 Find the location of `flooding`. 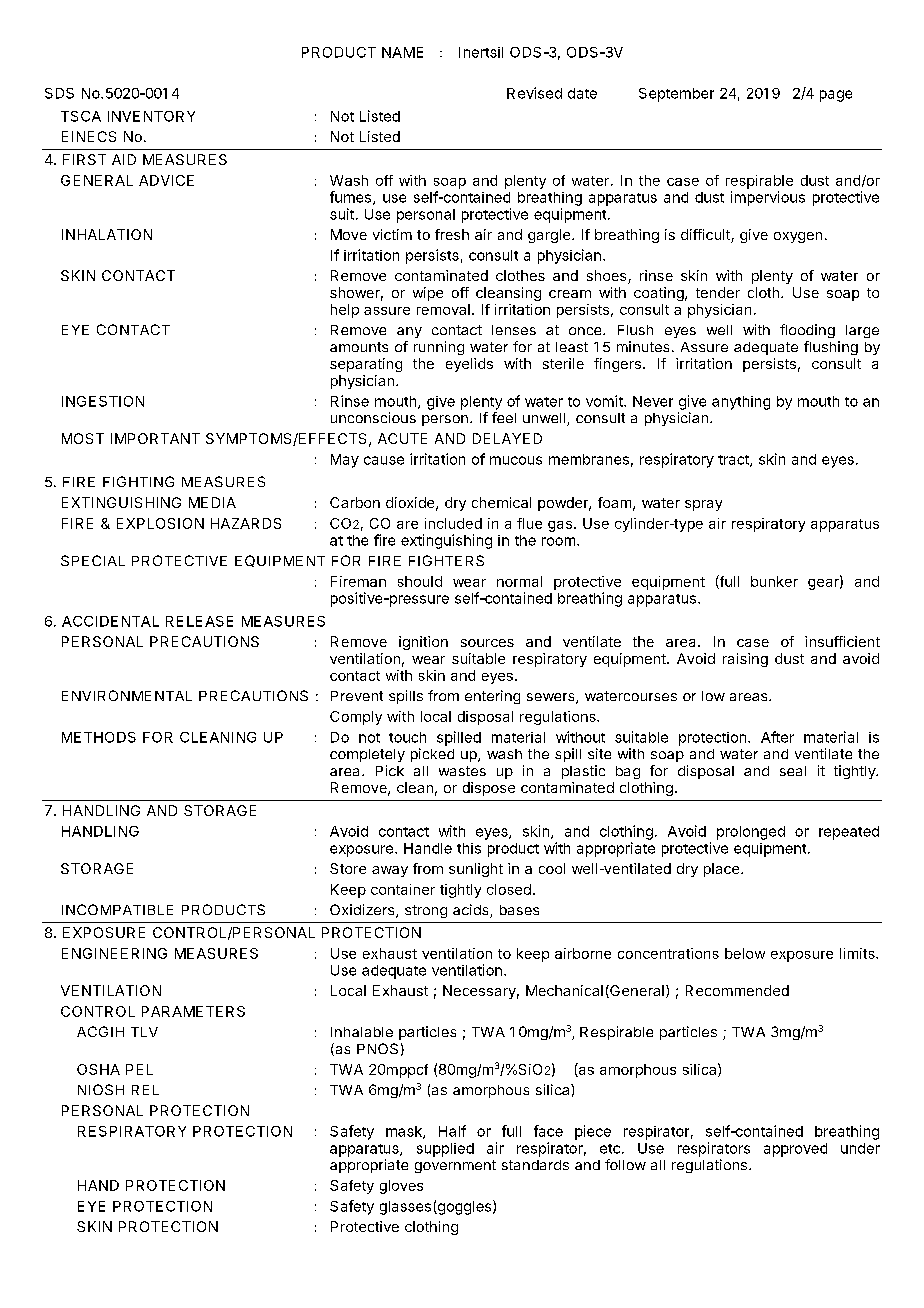

flooding is located at coordinates (807, 331).
